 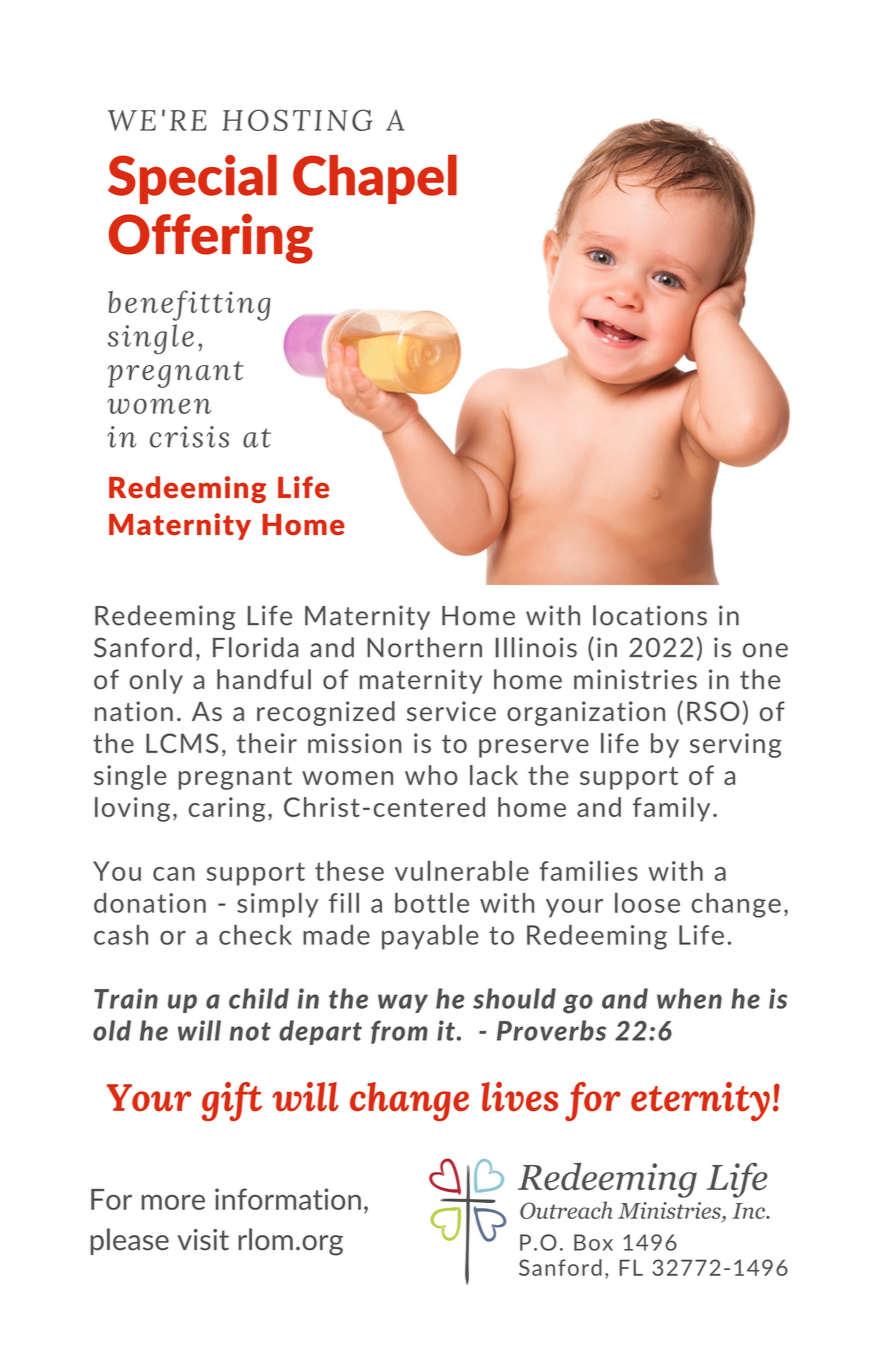 What do you see at coordinates (451, 711) in the screenshot?
I see `service` at bounding box center [451, 711].
